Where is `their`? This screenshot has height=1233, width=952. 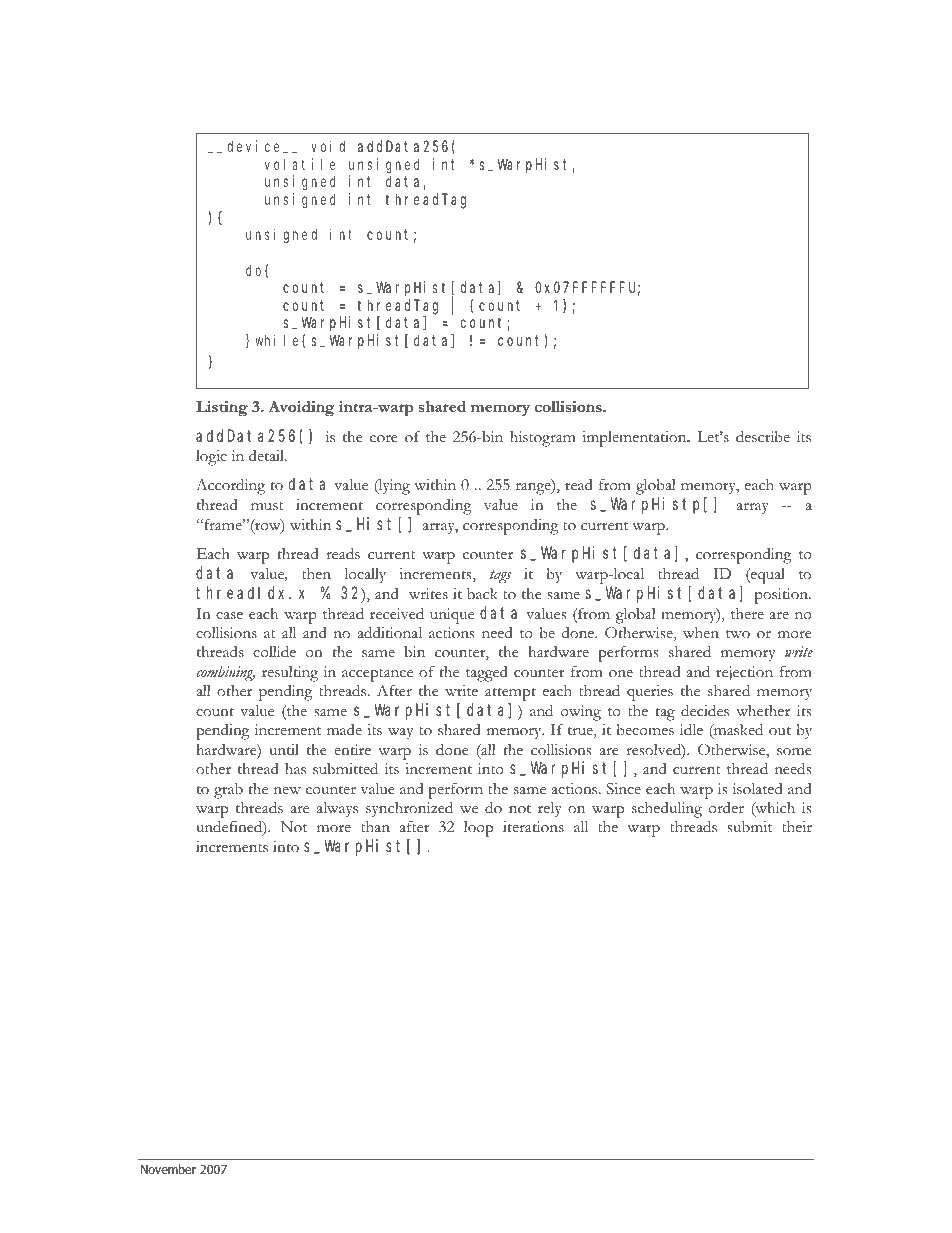 their is located at coordinates (797, 826).
